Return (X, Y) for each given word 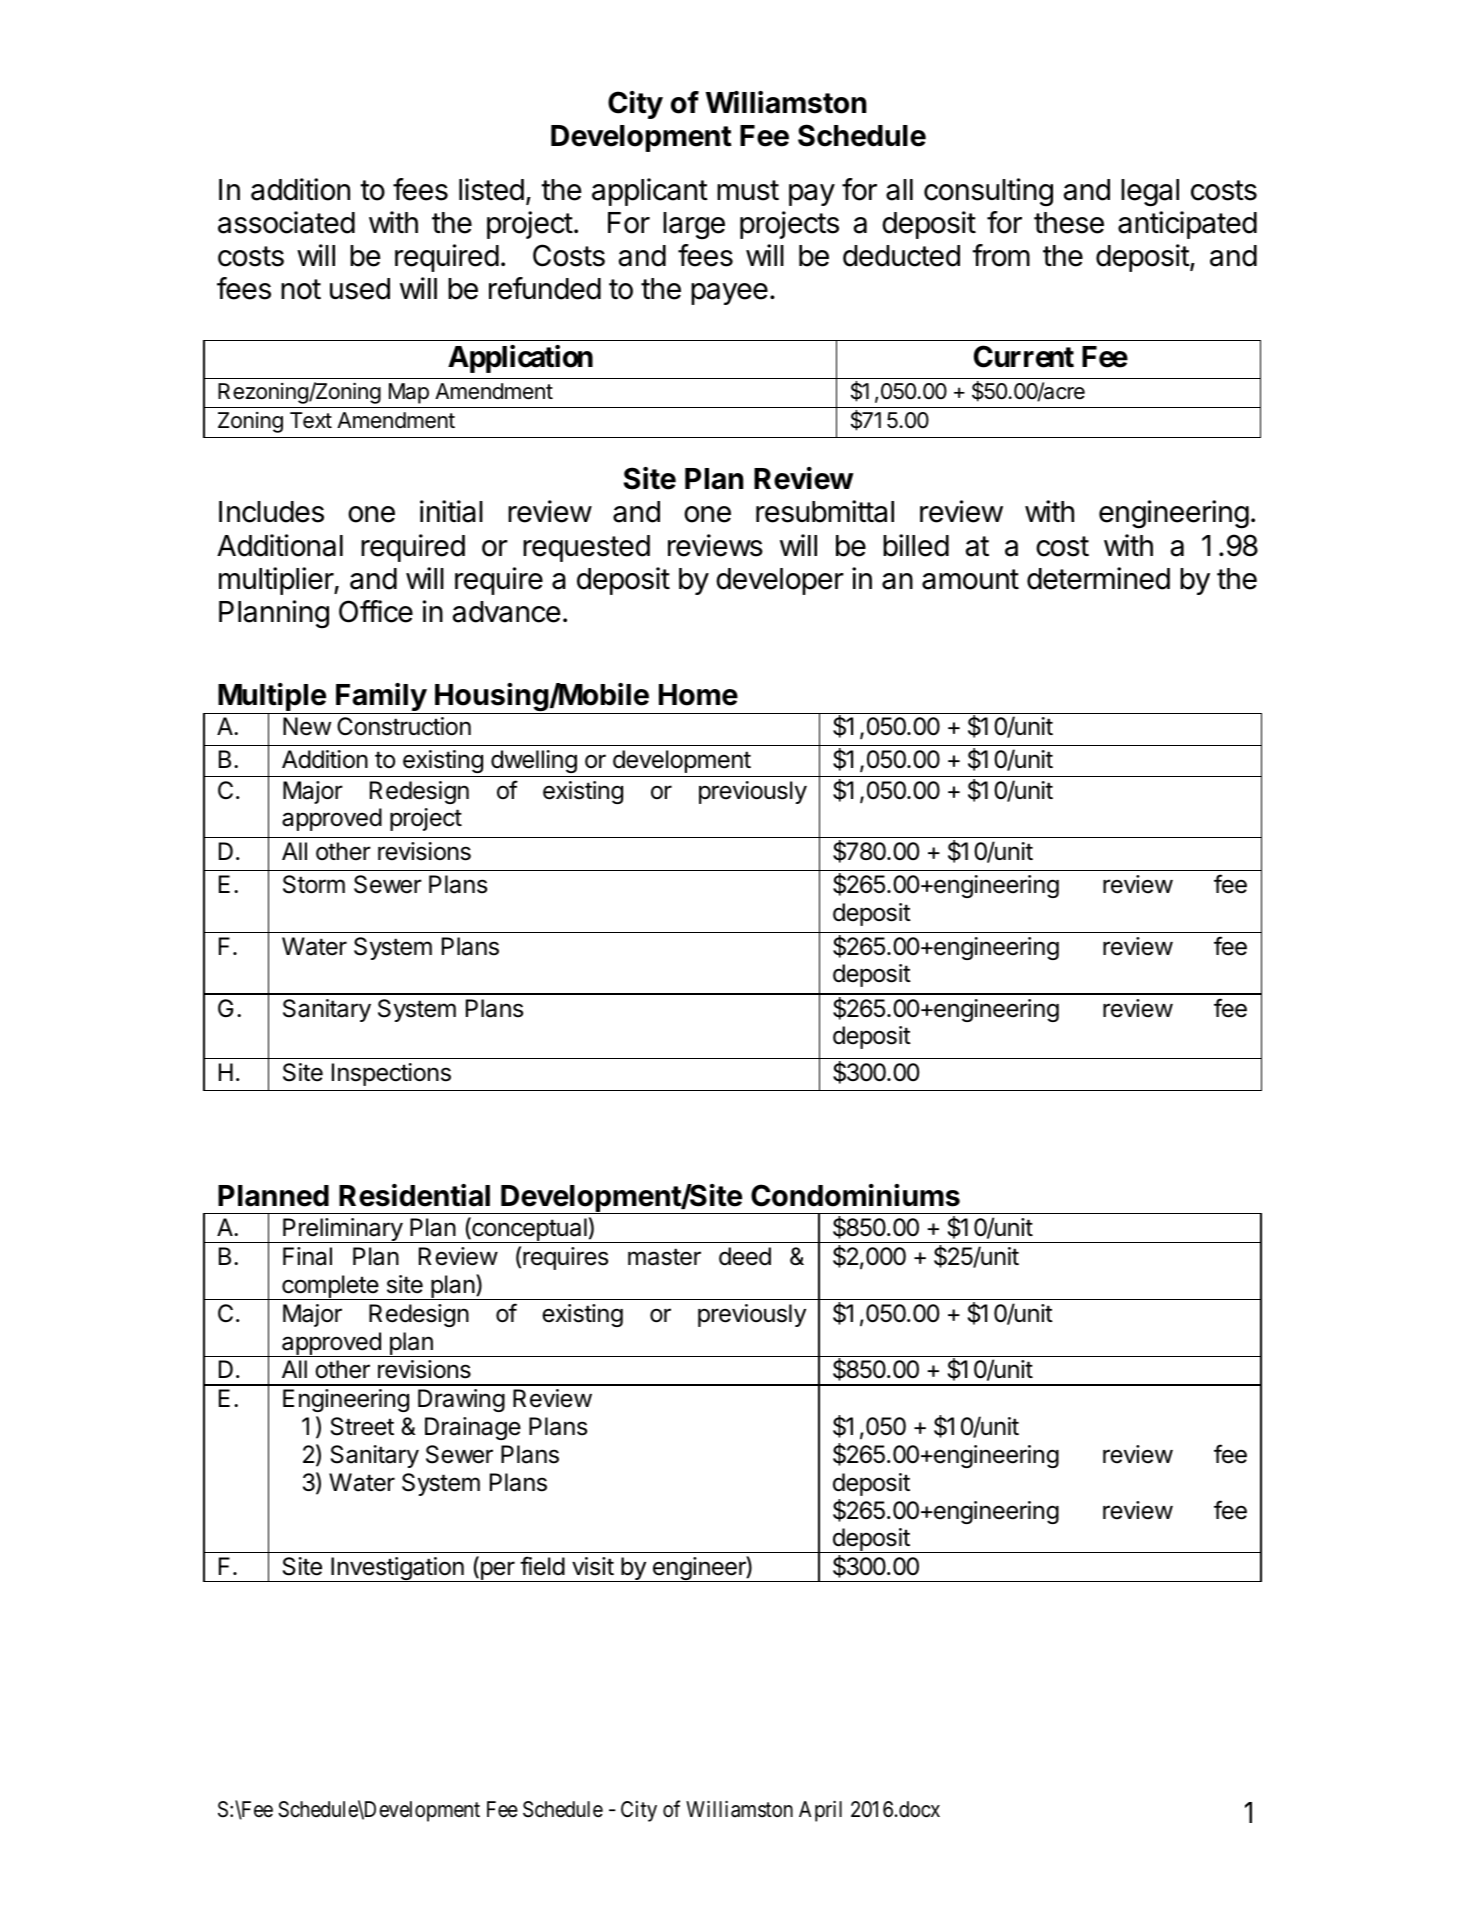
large (694, 226)
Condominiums (855, 1195)
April (820, 1811)
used (360, 289)
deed (745, 1256)
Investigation (397, 1569)
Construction (404, 726)
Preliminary (342, 1230)
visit (593, 1566)
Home (698, 695)
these (1069, 223)
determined (1098, 578)
